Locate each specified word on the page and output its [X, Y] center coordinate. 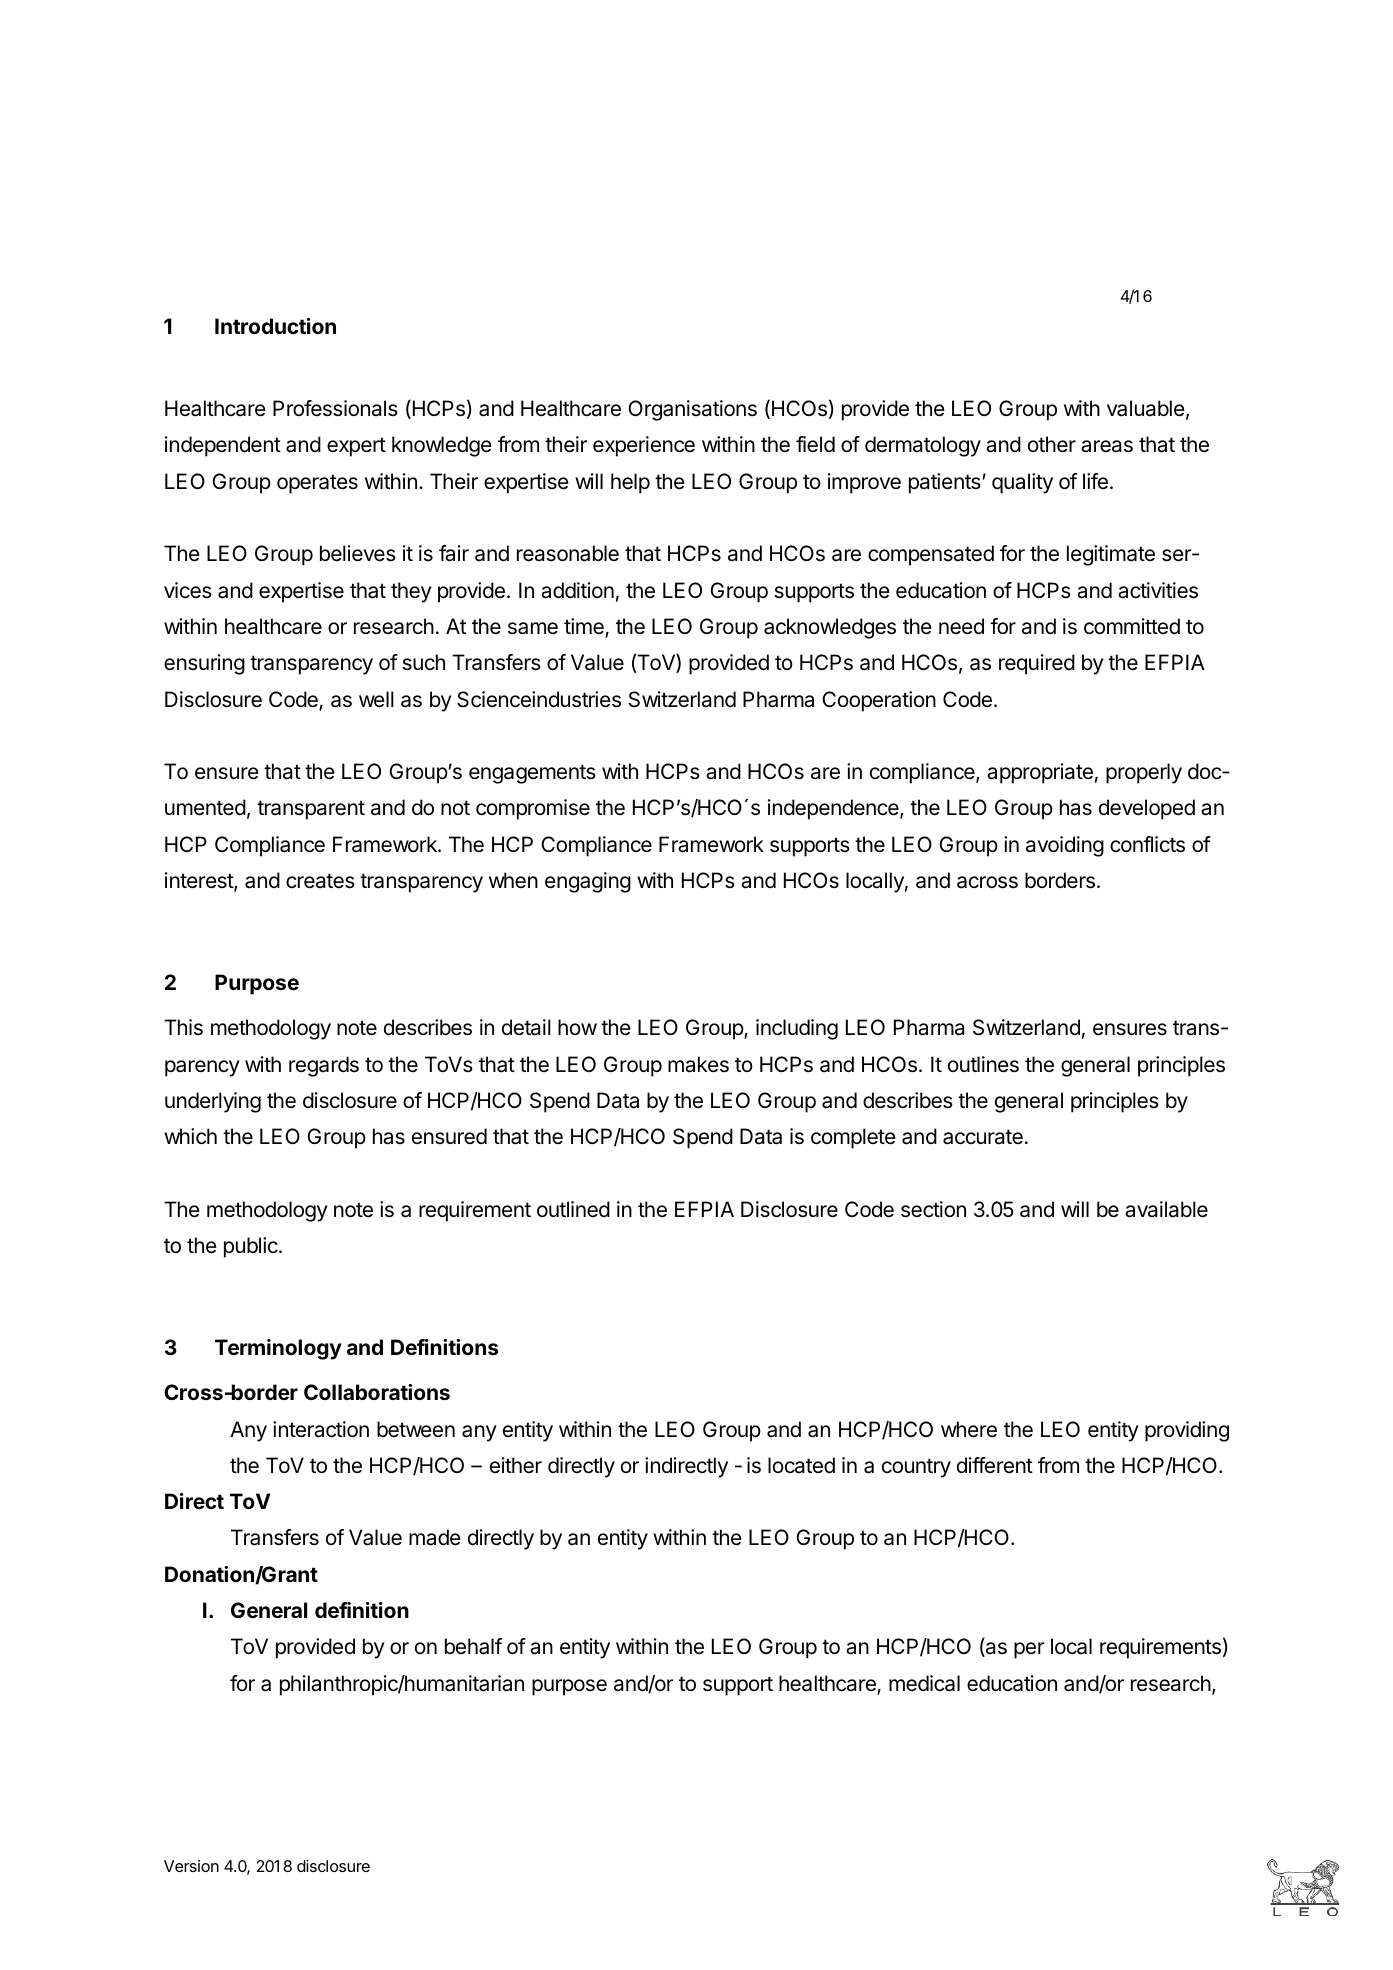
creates [320, 881]
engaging [588, 882]
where [969, 1429]
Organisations [692, 410]
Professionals [335, 408]
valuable [1146, 408]
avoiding [1065, 846]
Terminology [278, 1349]
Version [191, 1866]
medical [924, 1683]
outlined [573, 1209]
